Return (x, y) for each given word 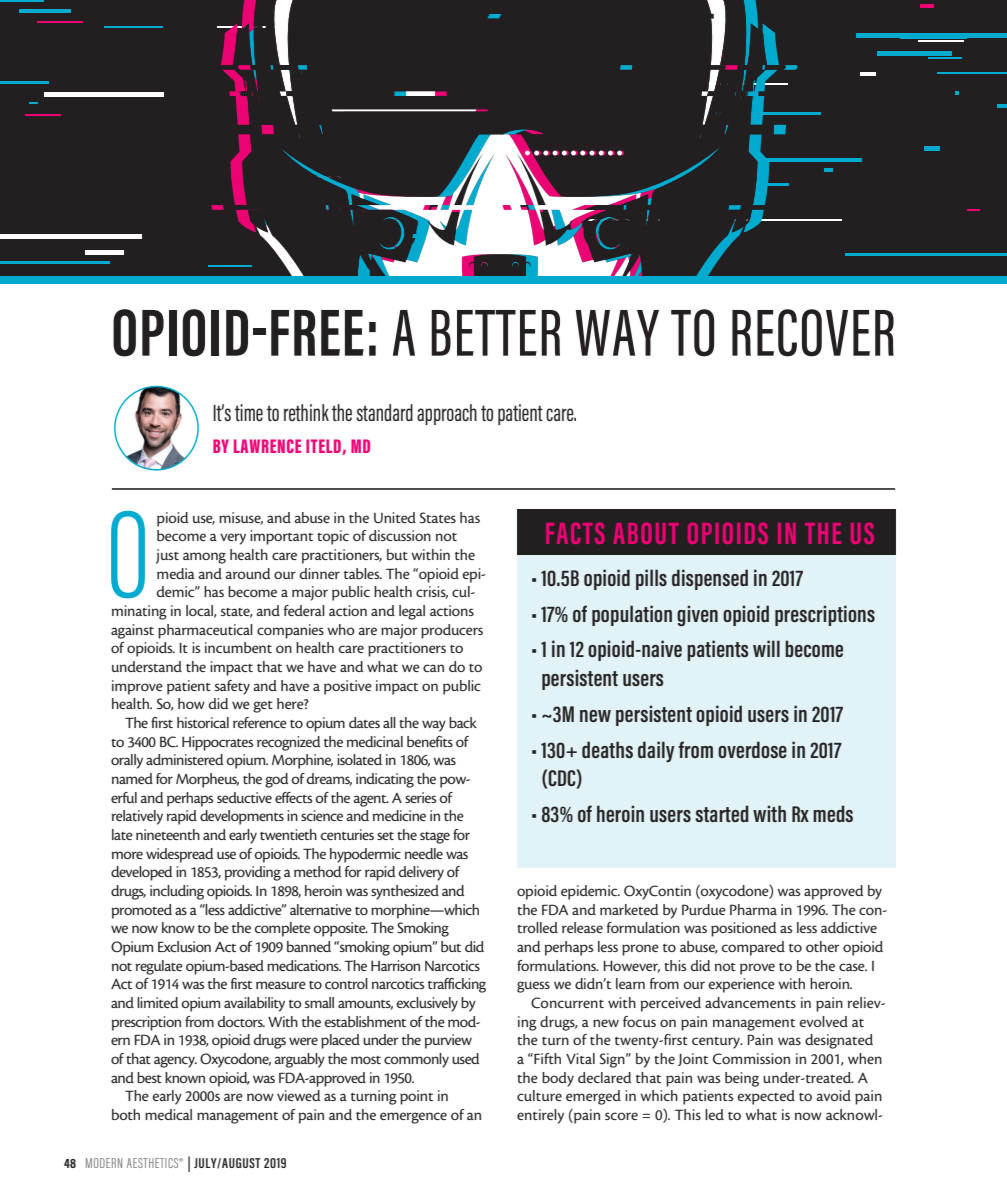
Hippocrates (217, 743)
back (463, 722)
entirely (540, 1116)
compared (753, 948)
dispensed (710, 579)
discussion (400, 535)
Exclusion (184, 946)
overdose (752, 749)
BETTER (495, 333)
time (249, 412)
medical (168, 1114)
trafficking (457, 985)
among (204, 558)
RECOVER (813, 333)
